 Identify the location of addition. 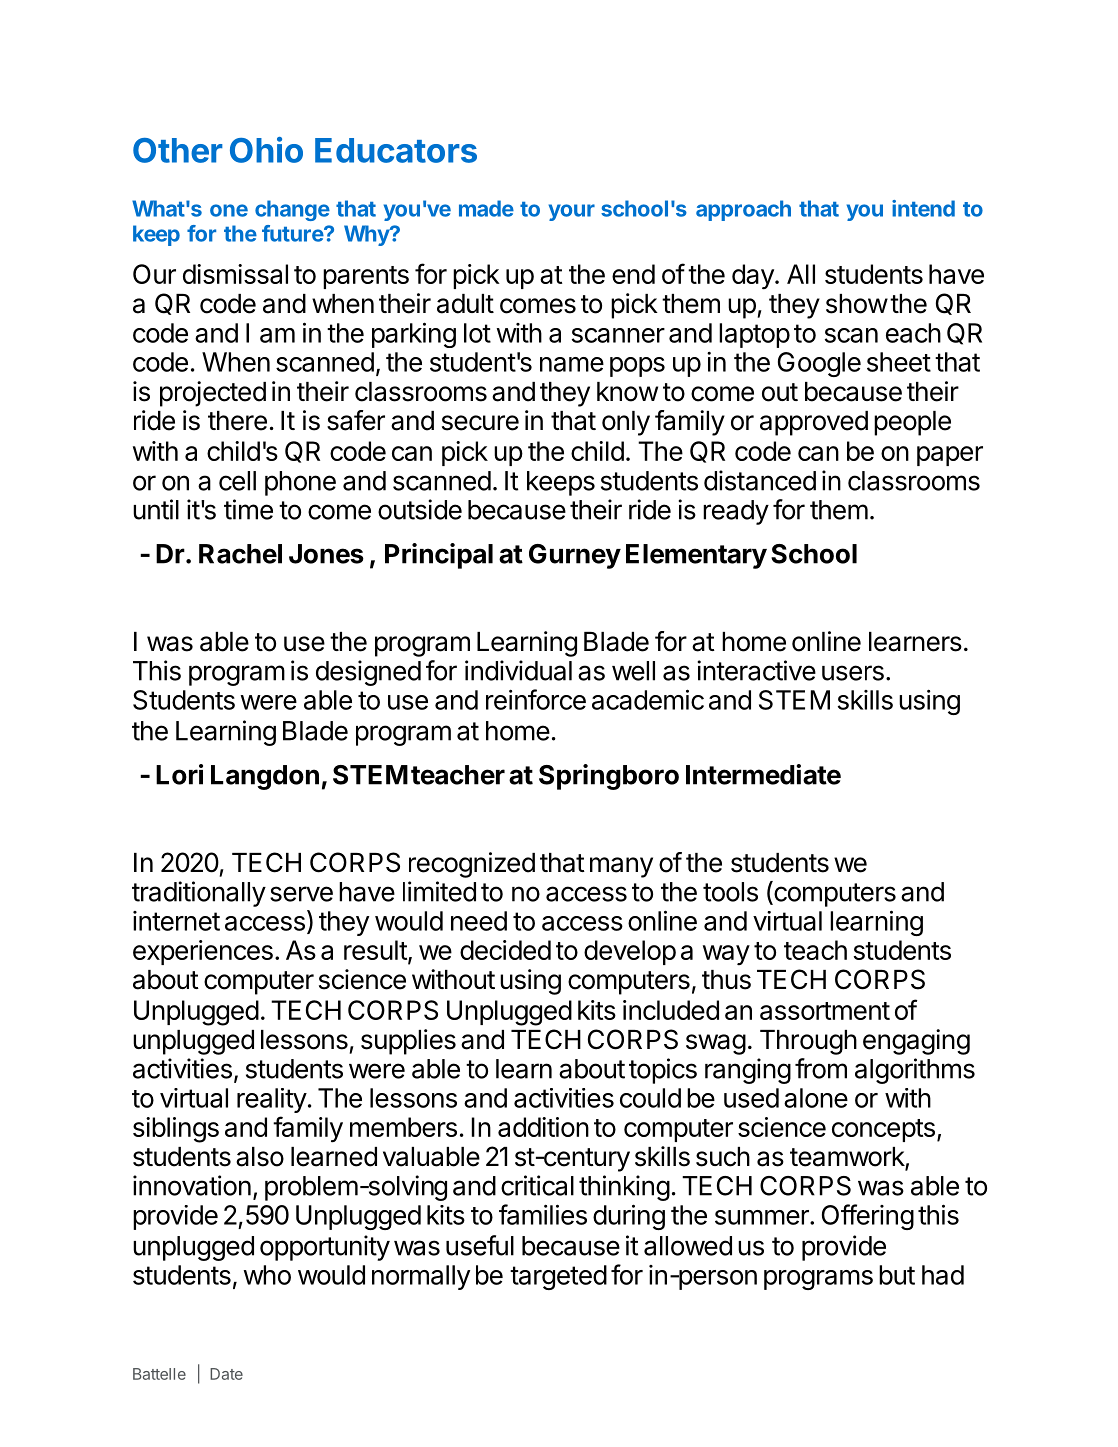
(543, 1127).
